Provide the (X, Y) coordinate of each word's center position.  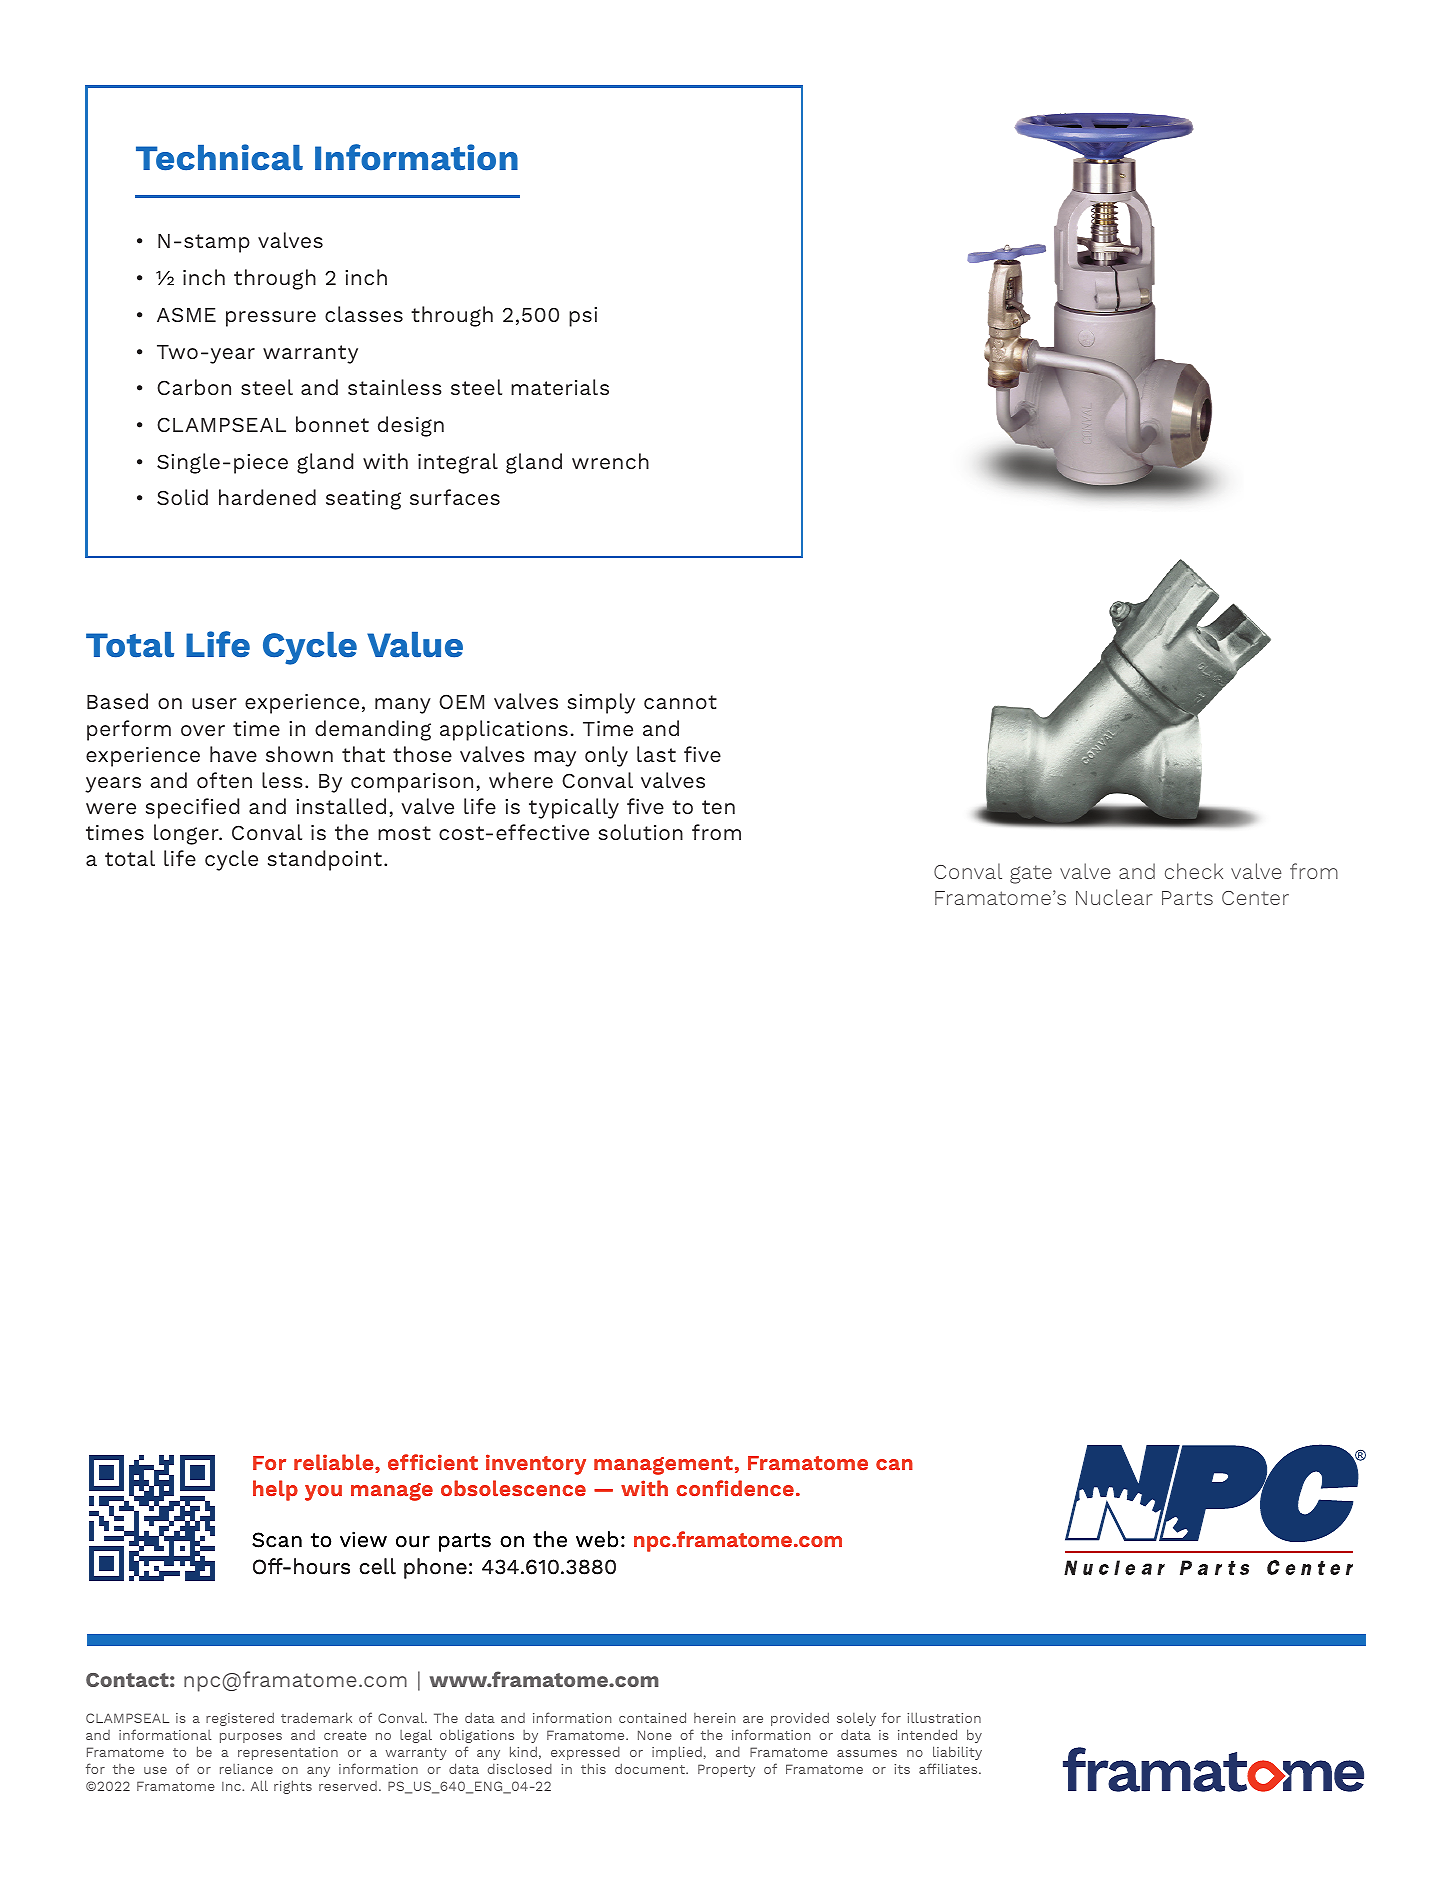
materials (560, 387)
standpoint (325, 860)
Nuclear (1114, 897)
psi (583, 317)
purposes (251, 1738)
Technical (219, 157)
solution (641, 832)
